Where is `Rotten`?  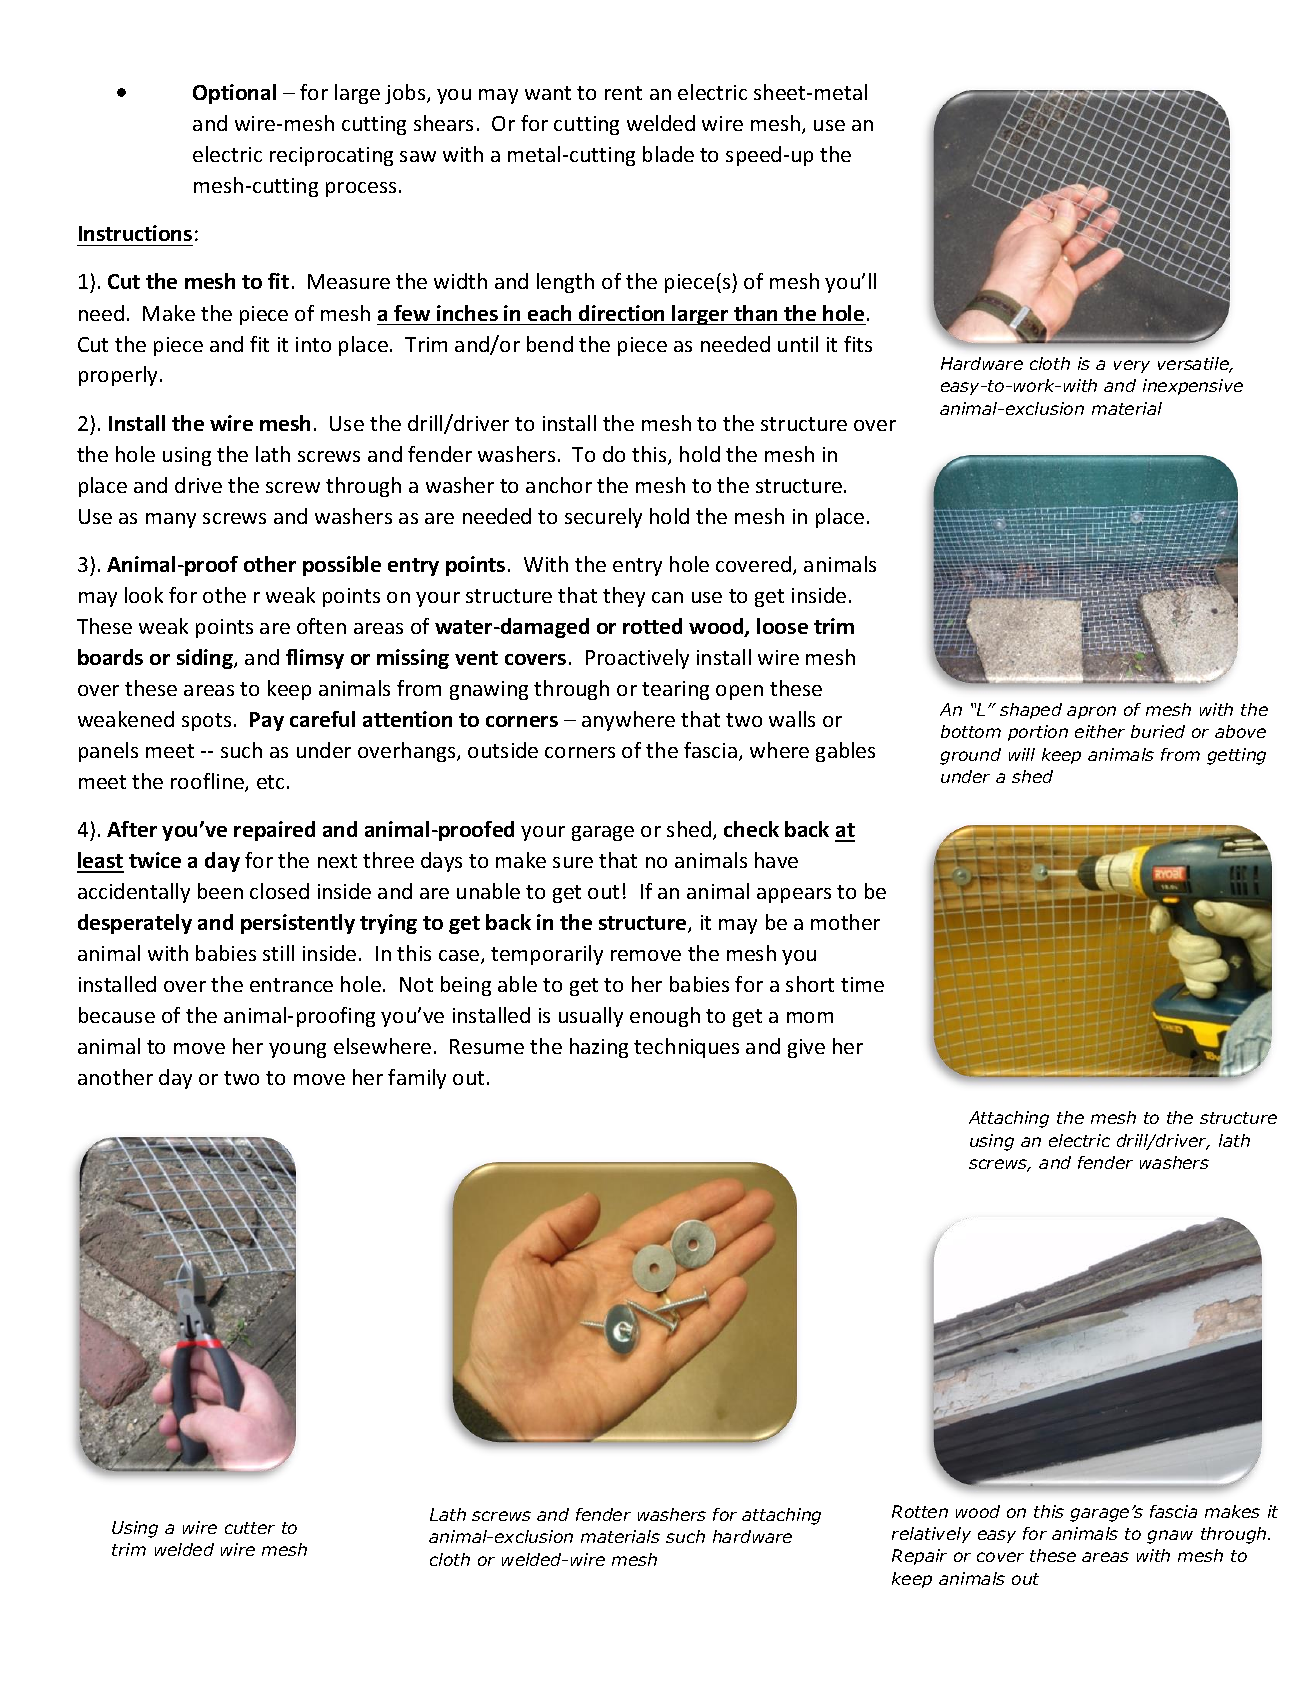 Rotten is located at coordinates (920, 1511).
